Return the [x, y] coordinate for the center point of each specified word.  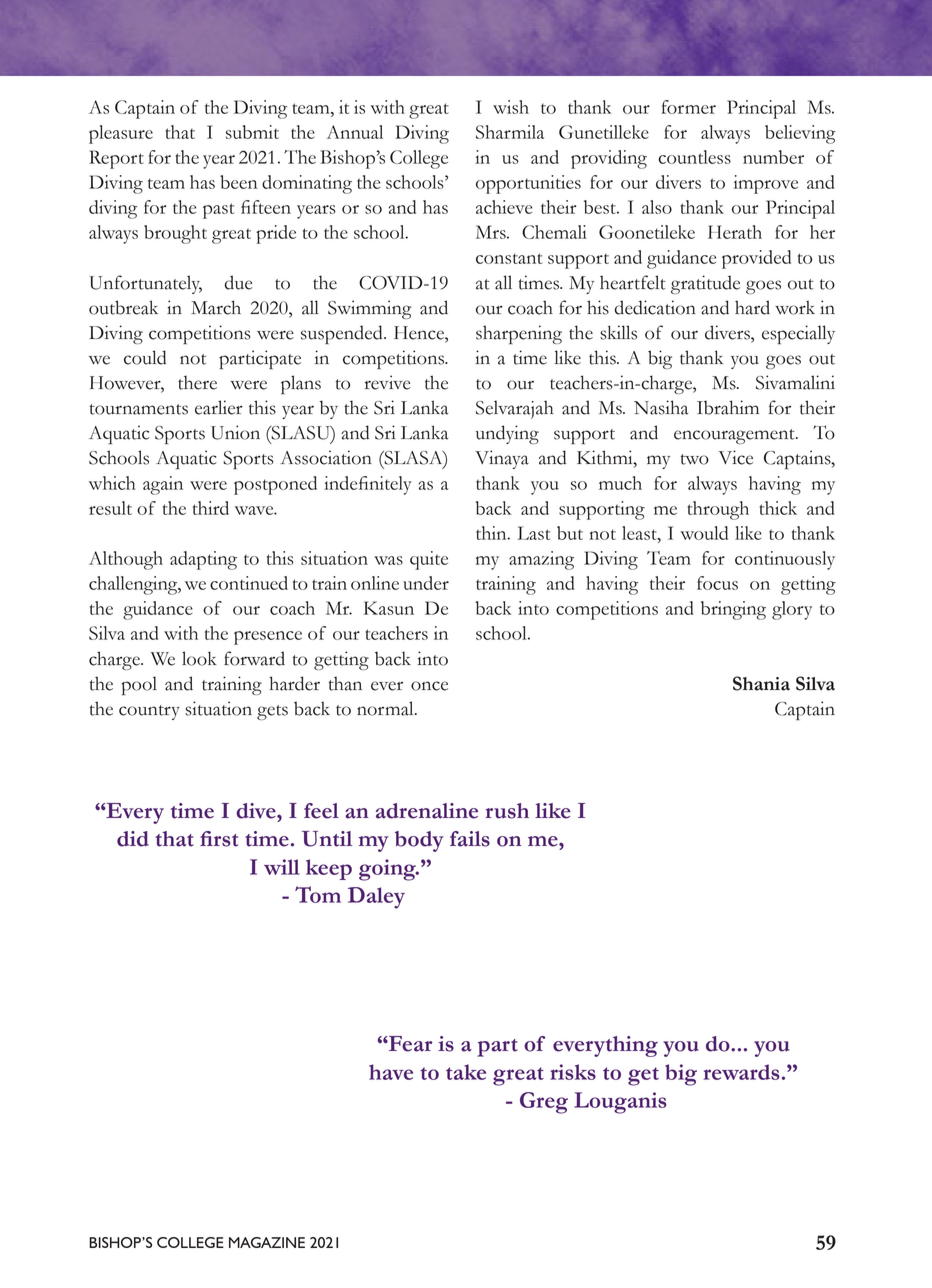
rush [507, 811]
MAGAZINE [267, 1242]
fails [470, 839]
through [718, 510]
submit [252, 132]
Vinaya [502, 459]
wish [511, 107]
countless [694, 157]
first [219, 839]
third [211, 508]
